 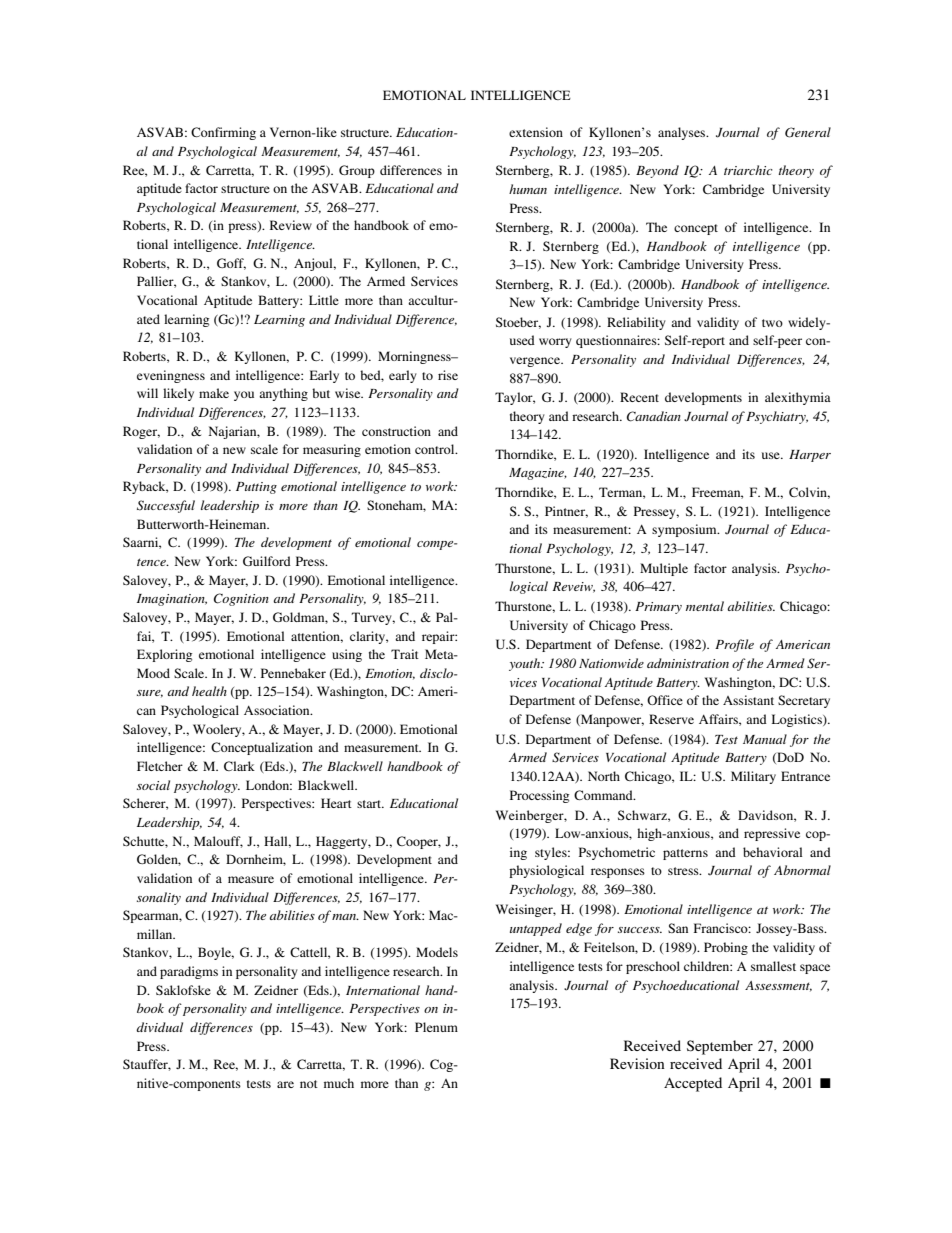 What do you see at coordinates (285, 1084) in the page?
I see `are` at bounding box center [285, 1084].
